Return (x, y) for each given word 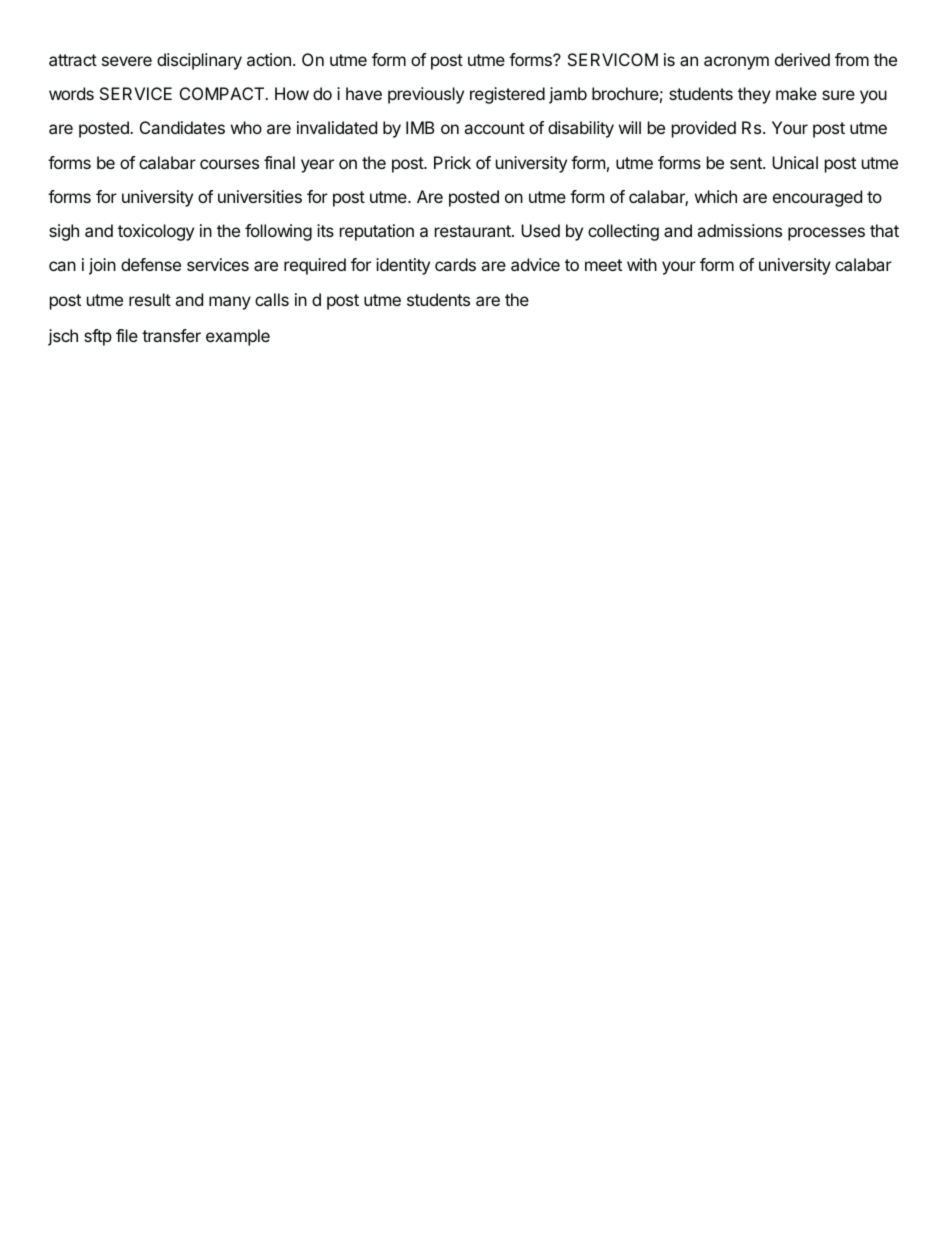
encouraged (817, 198)
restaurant (474, 231)
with (642, 264)
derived (802, 59)
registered (507, 95)
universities (260, 196)
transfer (171, 335)
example (238, 337)
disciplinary (199, 61)
